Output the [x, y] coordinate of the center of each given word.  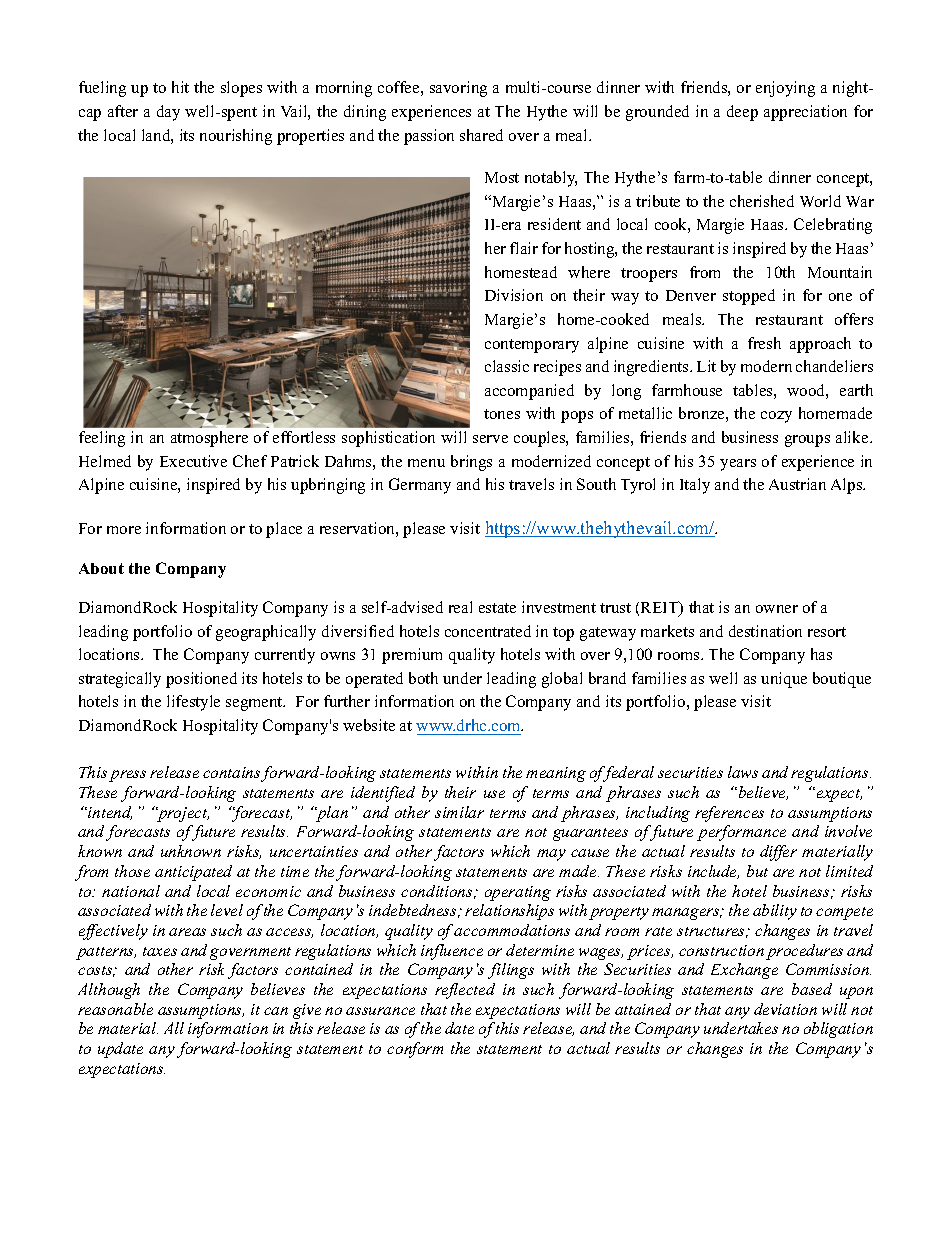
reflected [465, 991]
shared [481, 135]
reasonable [115, 1009]
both [423, 678]
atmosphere [209, 439]
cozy [776, 417]
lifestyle [193, 703]
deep [742, 113]
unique [784, 680]
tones [502, 414]
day [168, 113]
